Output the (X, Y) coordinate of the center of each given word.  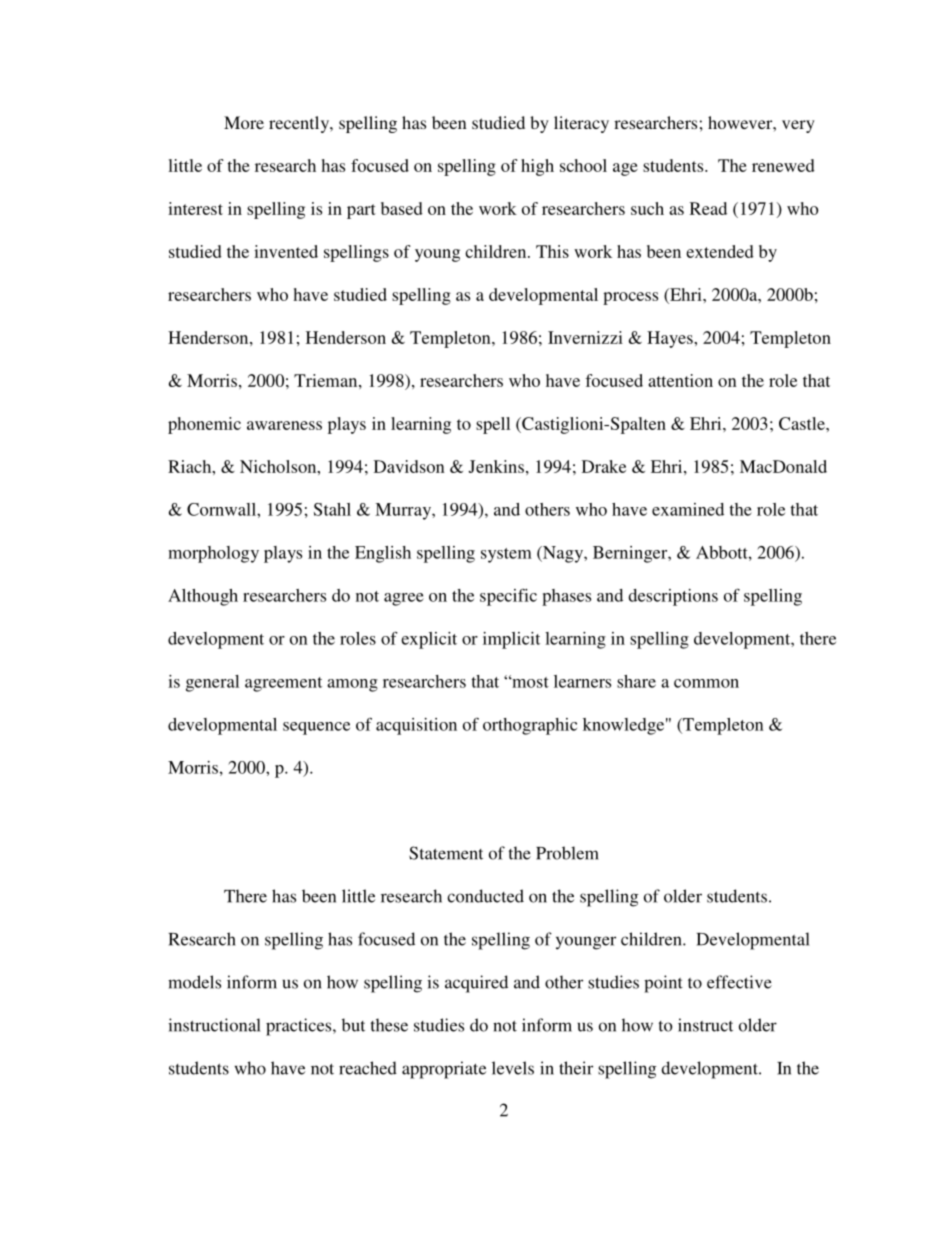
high (537, 167)
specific (508, 597)
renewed (783, 165)
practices (300, 1027)
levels (513, 1068)
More (244, 122)
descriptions (673, 597)
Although (203, 597)
